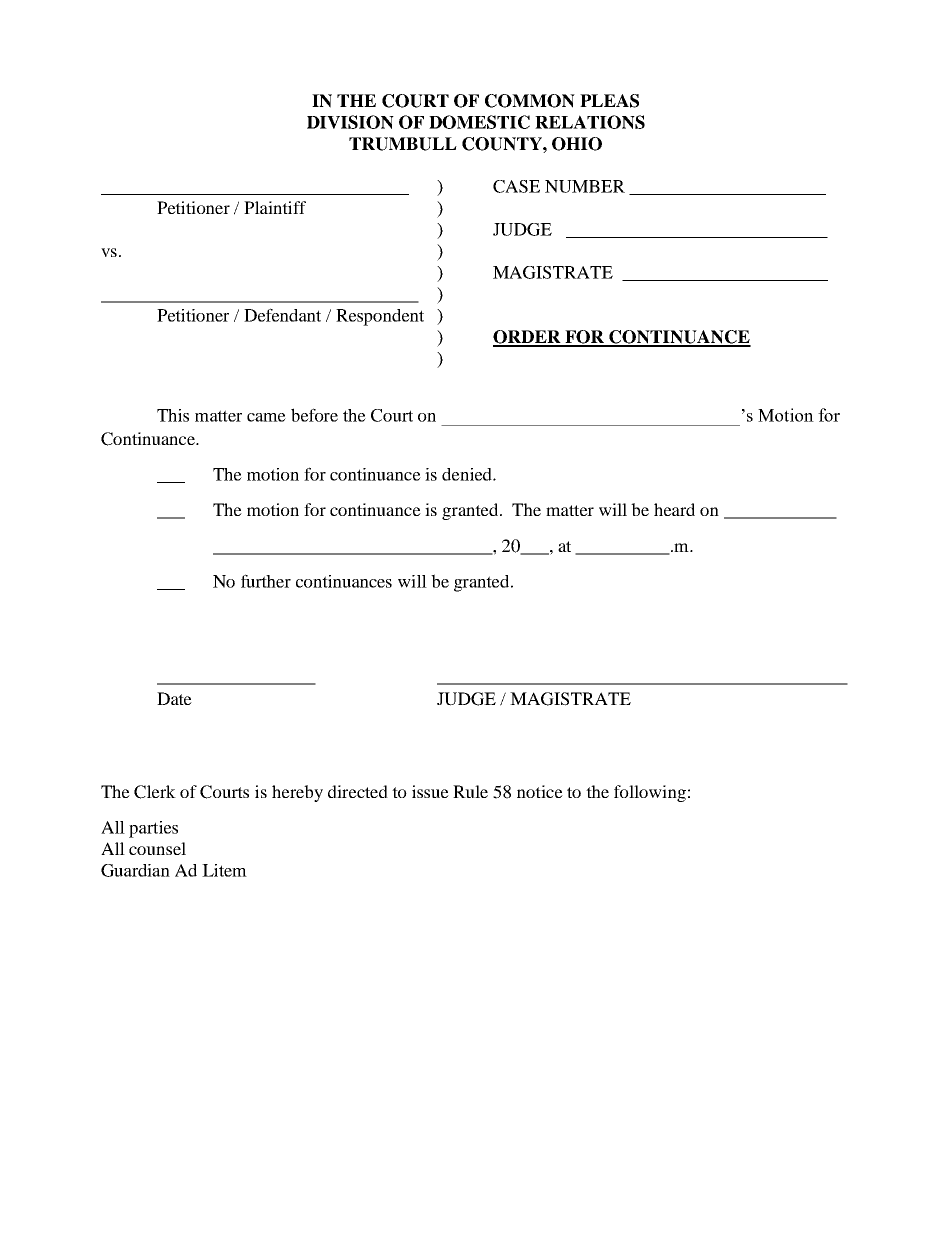 The height and width of the image is (1233, 952). I want to click on Litem, so click(224, 870).
